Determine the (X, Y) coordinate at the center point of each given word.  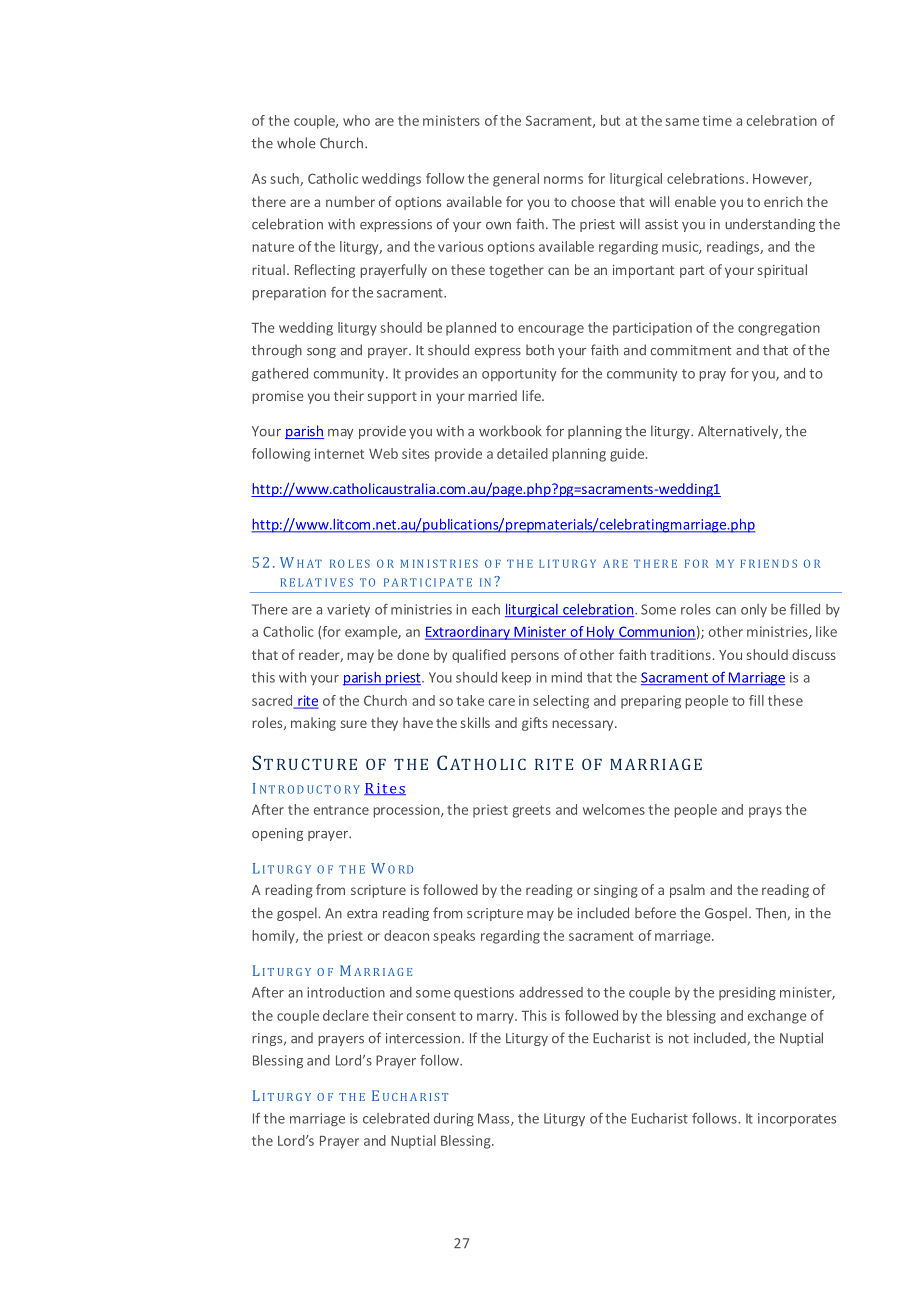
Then (772, 914)
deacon (406, 935)
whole (296, 143)
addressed (551, 992)
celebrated (396, 1118)
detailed (522, 453)
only (754, 610)
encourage (551, 330)
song (321, 353)
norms (563, 180)
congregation (779, 329)
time (717, 120)
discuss (814, 654)
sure (354, 724)
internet (339, 453)
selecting (561, 702)
